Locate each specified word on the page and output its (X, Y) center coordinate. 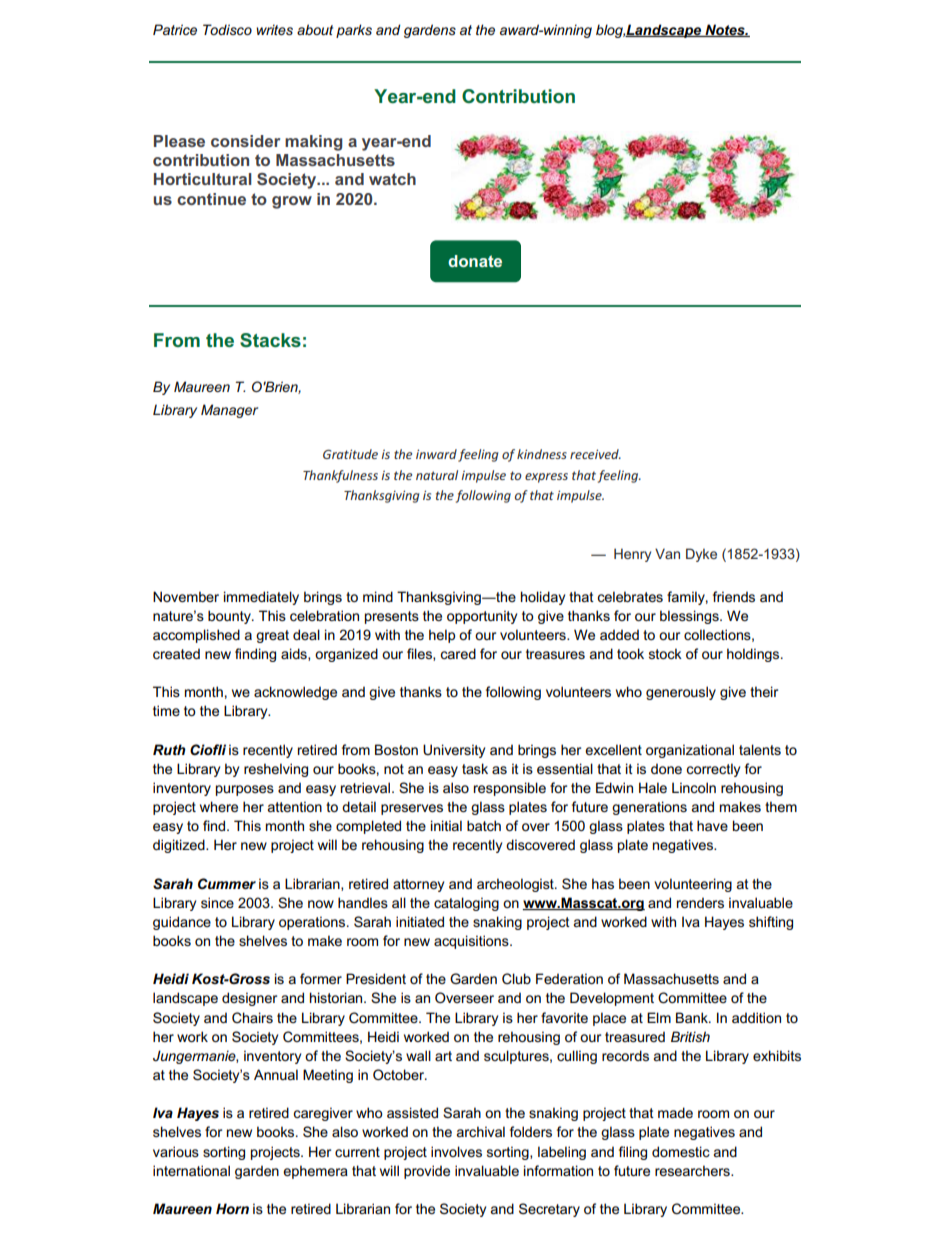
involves (456, 1151)
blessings (690, 617)
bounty (230, 617)
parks (354, 31)
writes (274, 29)
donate (475, 261)
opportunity (482, 617)
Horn (232, 1208)
